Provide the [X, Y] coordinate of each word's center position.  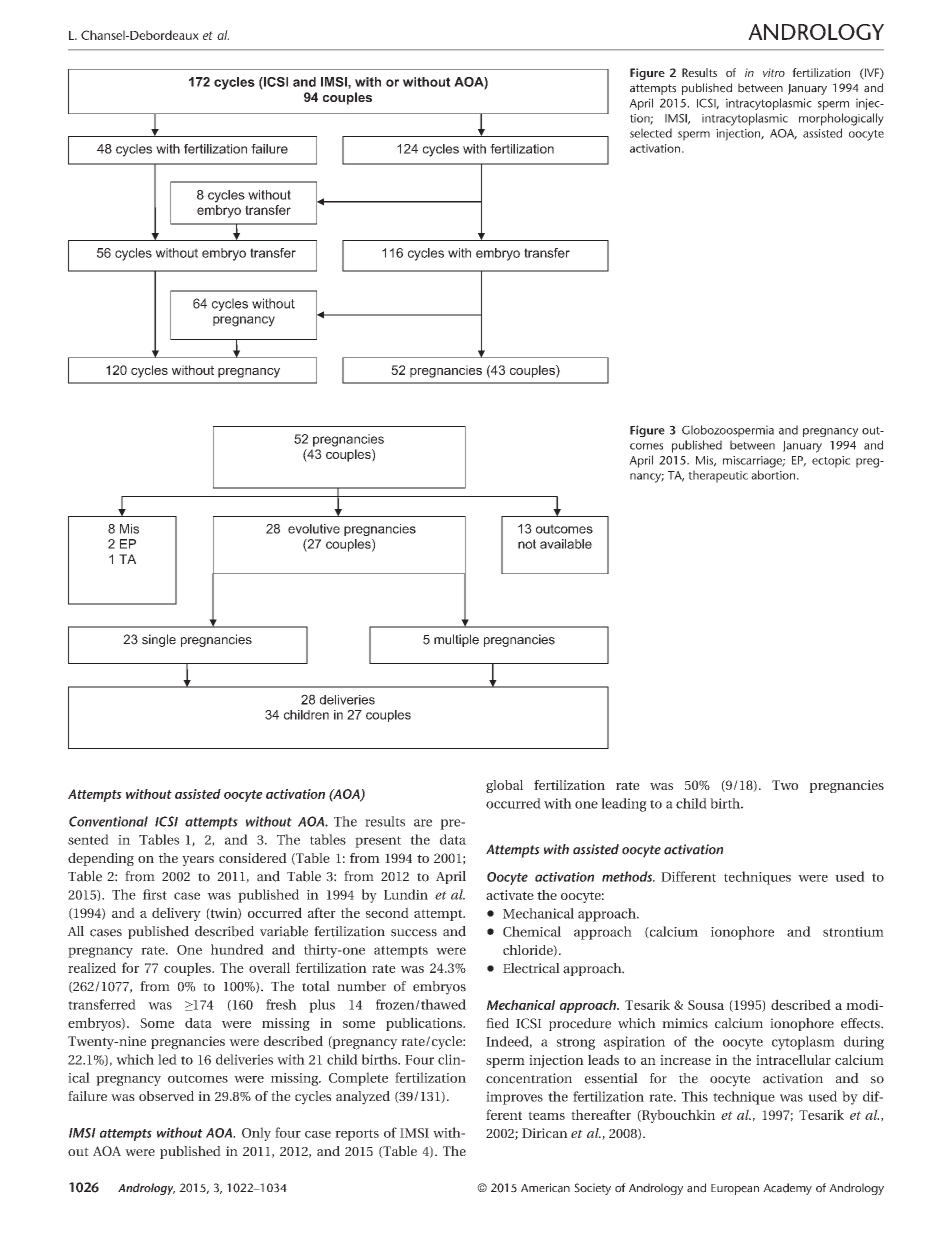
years [198, 861]
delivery [176, 914]
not [527, 544]
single [159, 640]
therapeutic [718, 476]
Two [785, 785]
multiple [456, 640]
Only [256, 1134]
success [414, 933]
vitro [774, 72]
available [566, 544]
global [504, 786]
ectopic [831, 462]
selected [651, 133]
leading [624, 805]
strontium [853, 932]
